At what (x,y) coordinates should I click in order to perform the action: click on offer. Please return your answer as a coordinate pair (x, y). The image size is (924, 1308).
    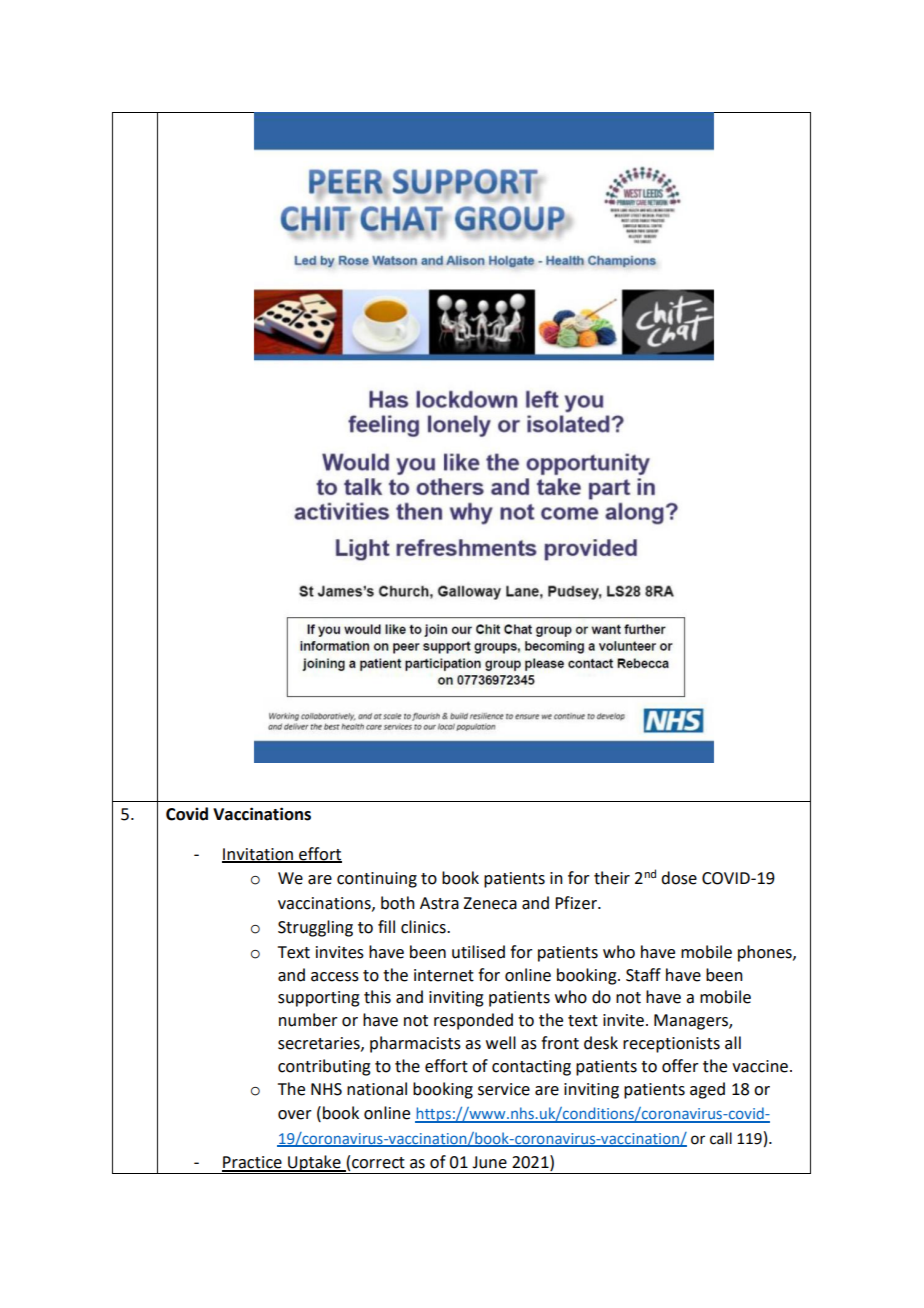
    Looking at the image, I should click on (680, 1066).
